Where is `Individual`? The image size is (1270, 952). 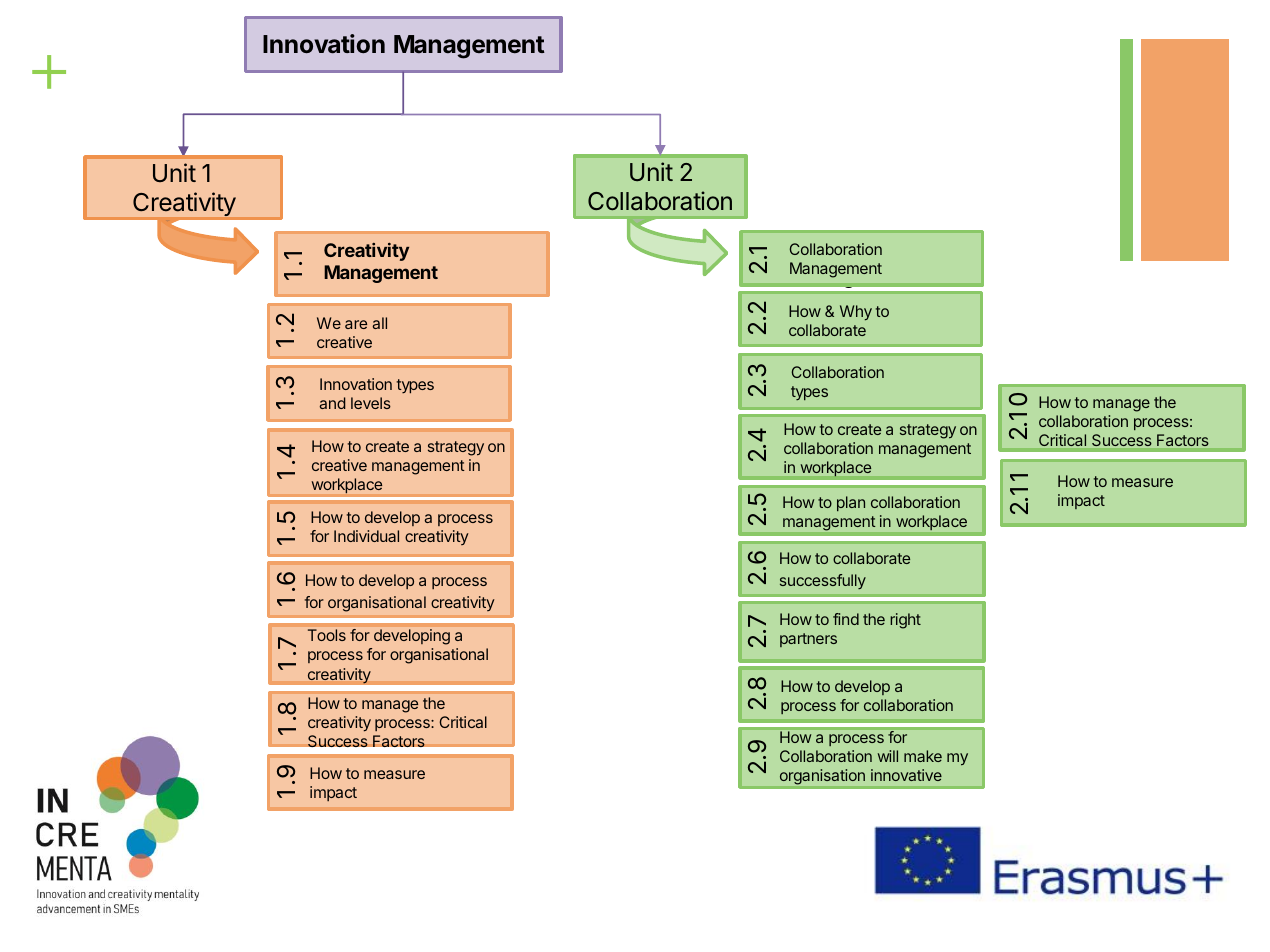 Individual is located at coordinates (366, 536).
